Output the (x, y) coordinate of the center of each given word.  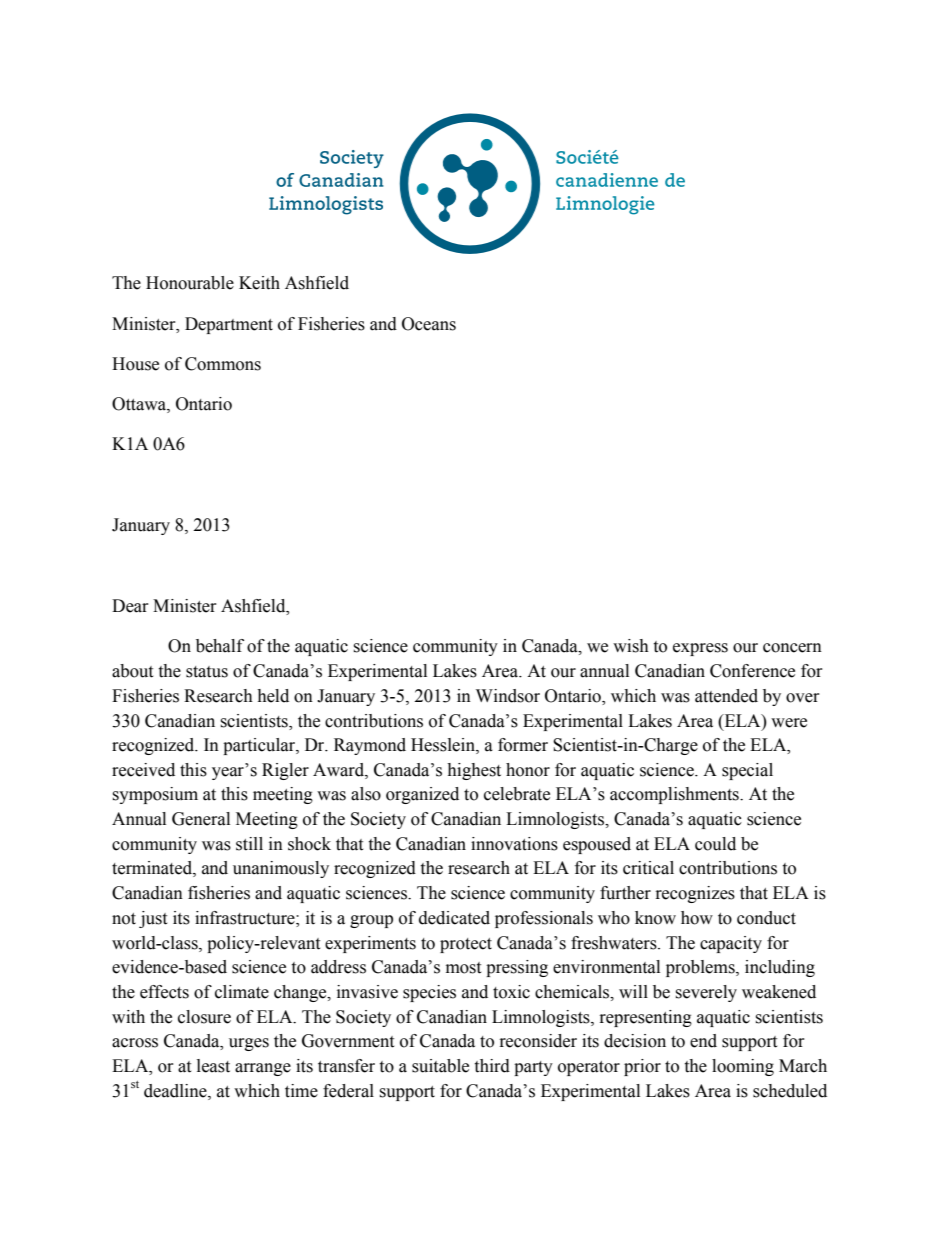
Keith (259, 283)
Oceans (429, 324)
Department (229, 325)
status (207, 672)
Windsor (508, 696)
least (213, 1066)
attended (726, 696)
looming (743, 1067)
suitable (440, 1066)
